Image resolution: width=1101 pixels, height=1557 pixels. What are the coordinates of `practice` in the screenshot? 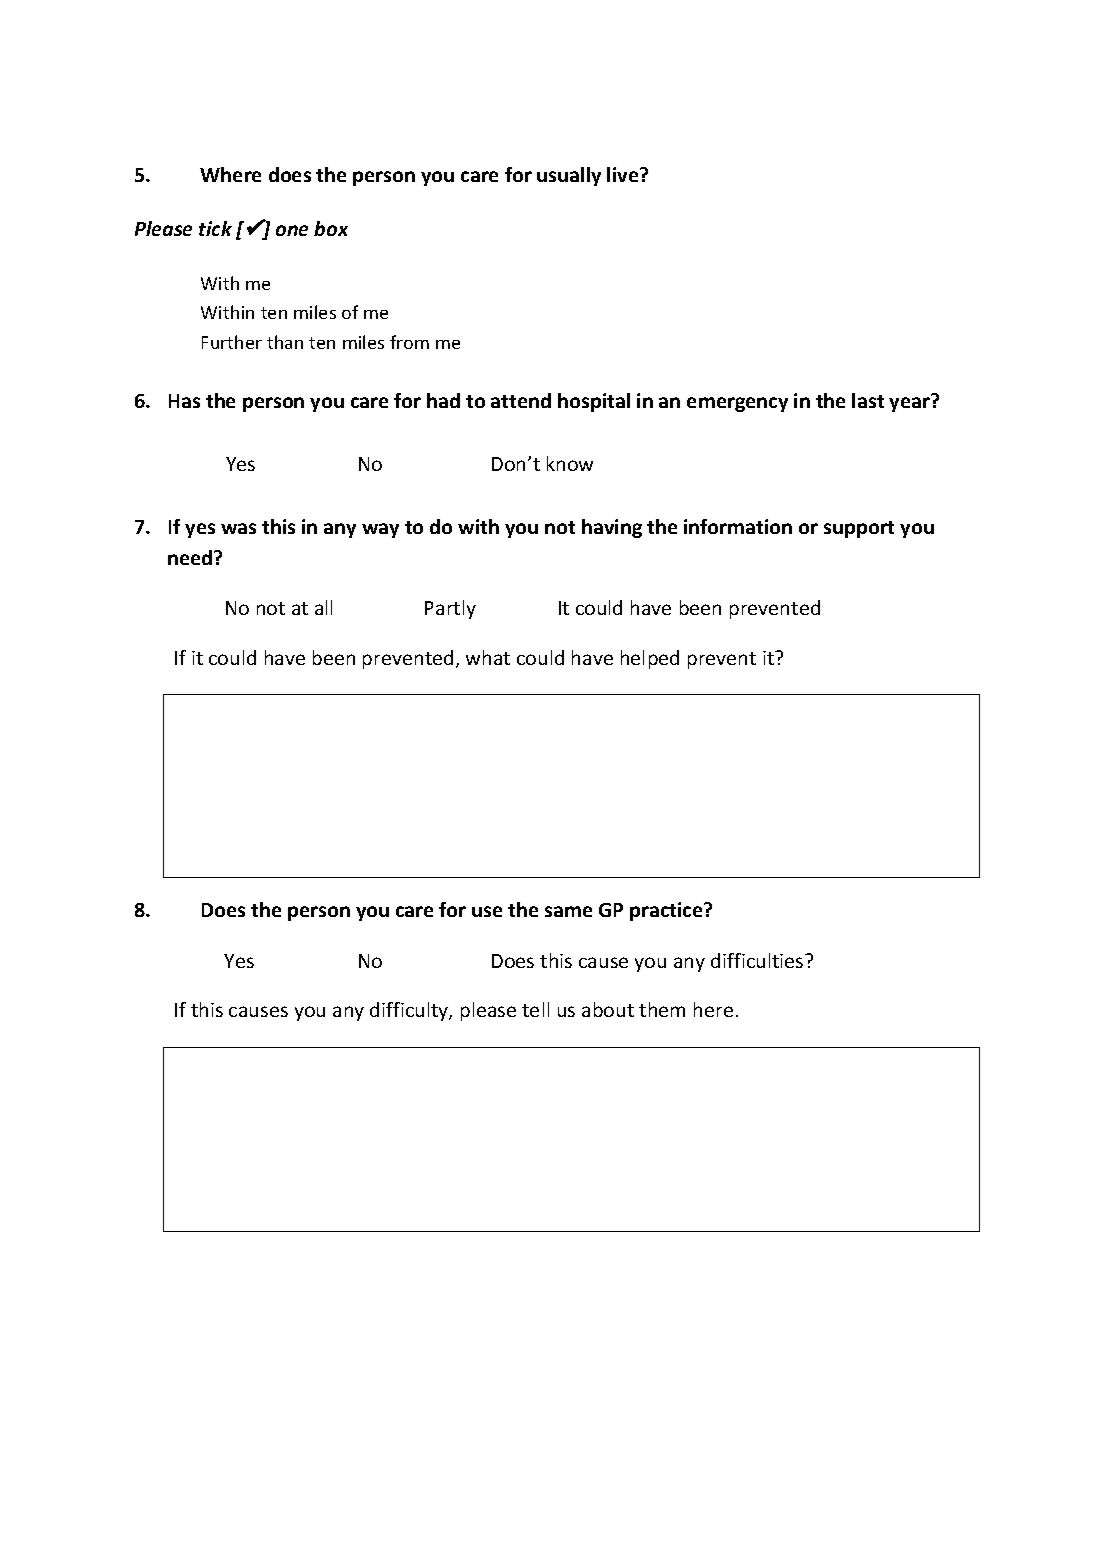 It's located at (667, 911).
